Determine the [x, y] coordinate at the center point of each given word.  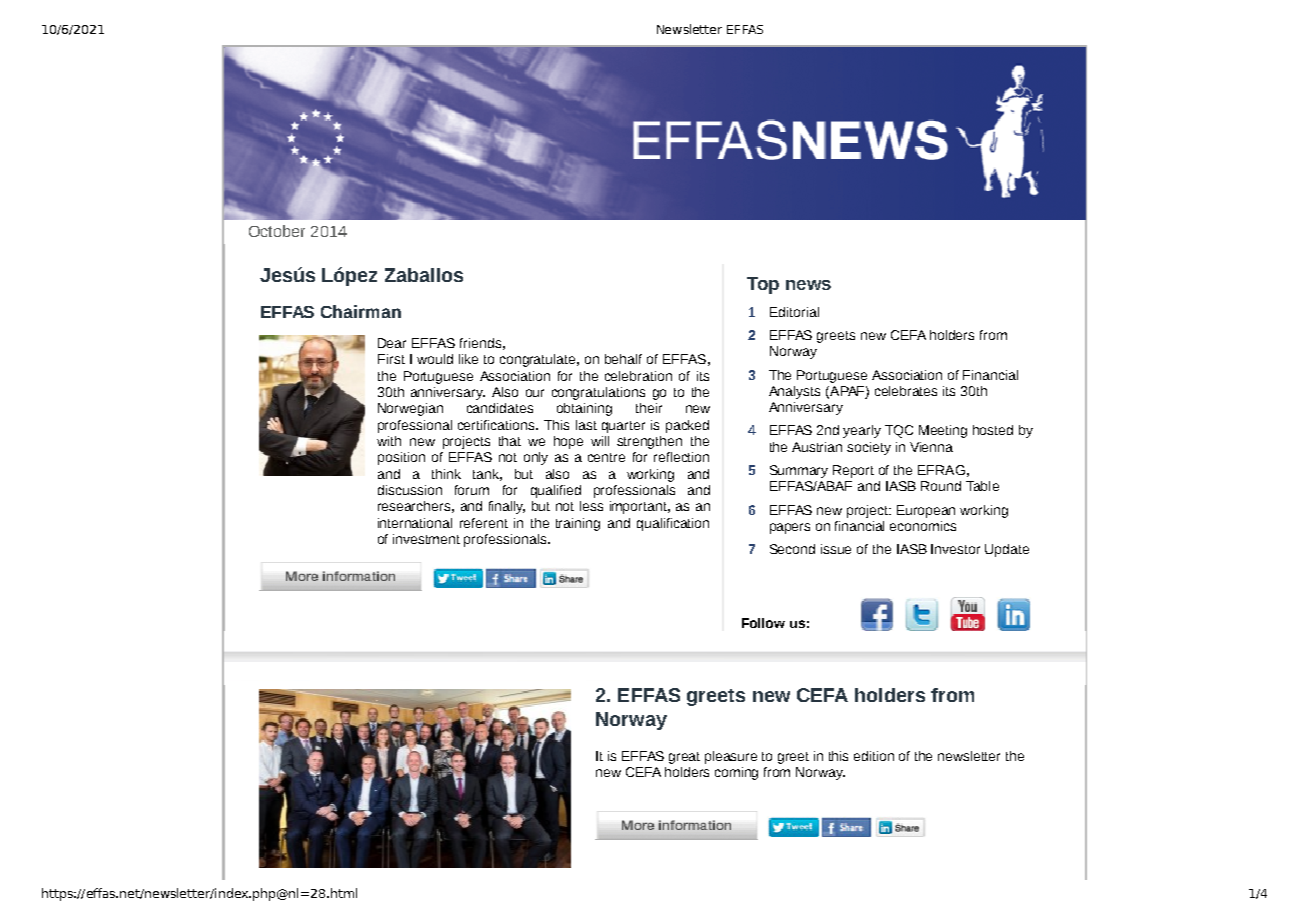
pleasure [731, 757]
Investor [955, 549]
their [649, 408]
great [684, 758]
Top [763, 285]
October [277, 231]
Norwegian [410, 409]
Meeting [943, 431]
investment [426, 539]
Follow [763, 623]
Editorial [794, 312]
